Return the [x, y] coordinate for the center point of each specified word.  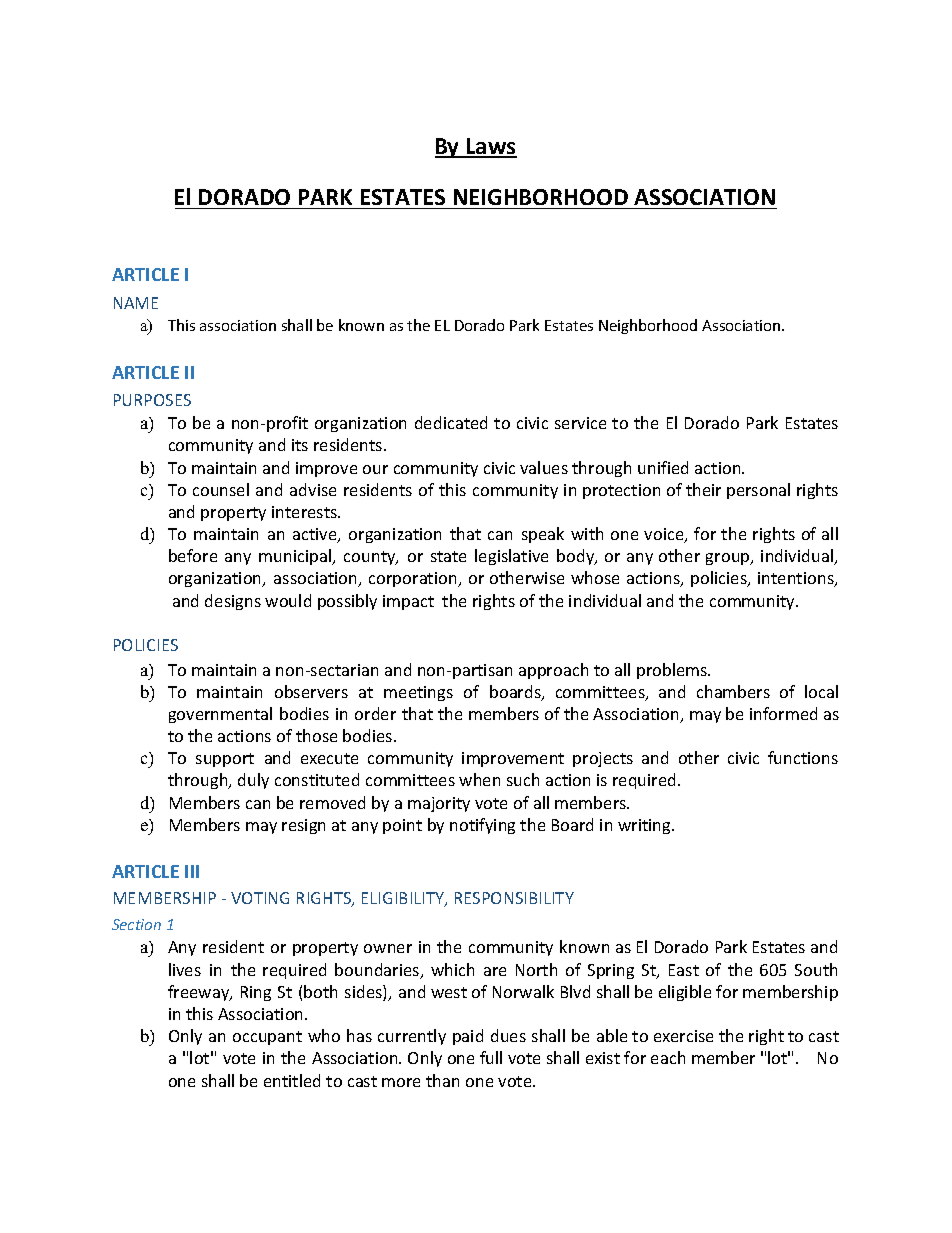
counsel [221, 489]
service [580, 423]
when [479, 779]
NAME [136, 303]
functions [803, 757]
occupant [267, 1038]
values [544, 467]
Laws [491, 147]
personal [758, 491]
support [225, 760]
